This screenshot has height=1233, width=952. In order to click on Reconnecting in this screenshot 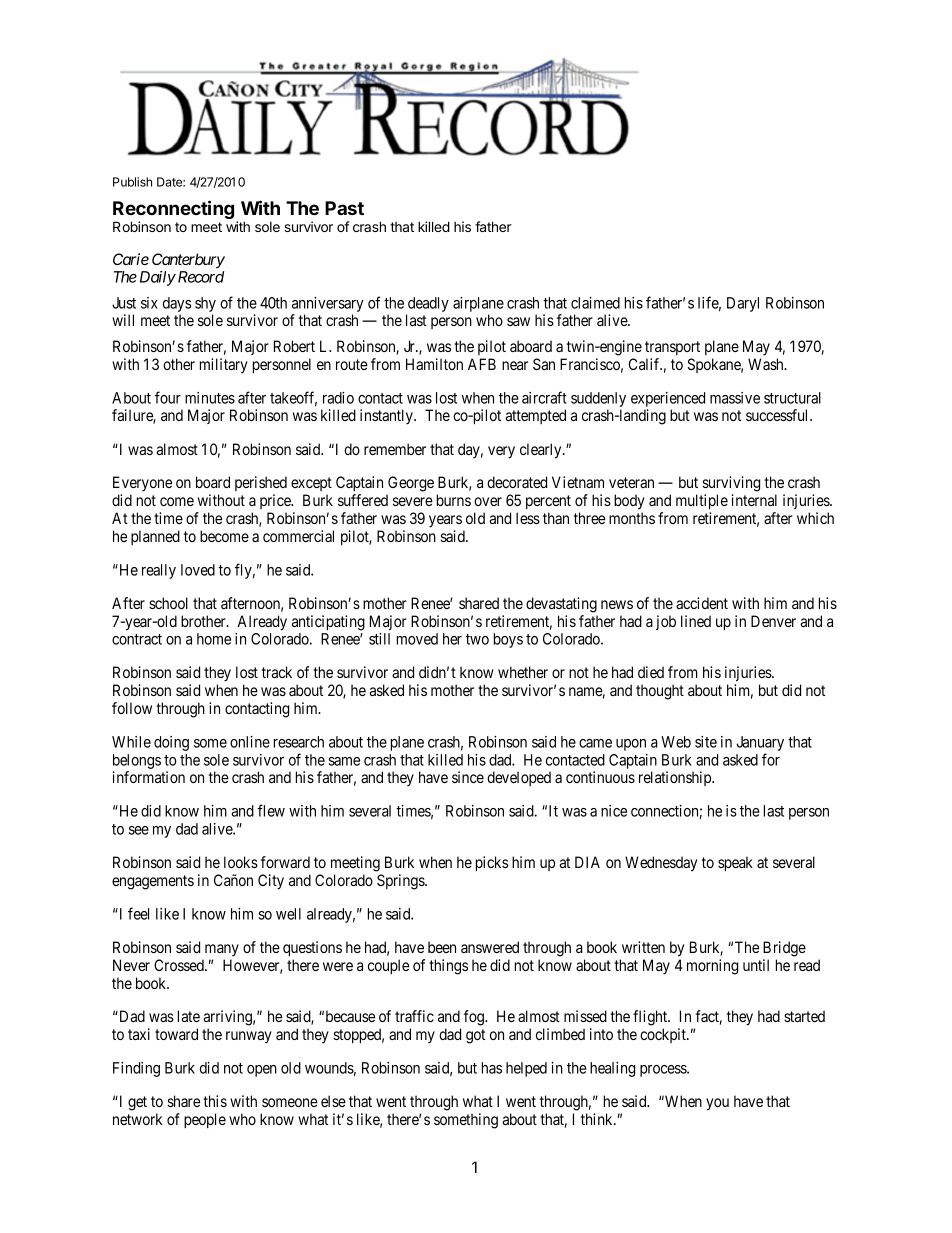, I will do `click(173, 211)`.
